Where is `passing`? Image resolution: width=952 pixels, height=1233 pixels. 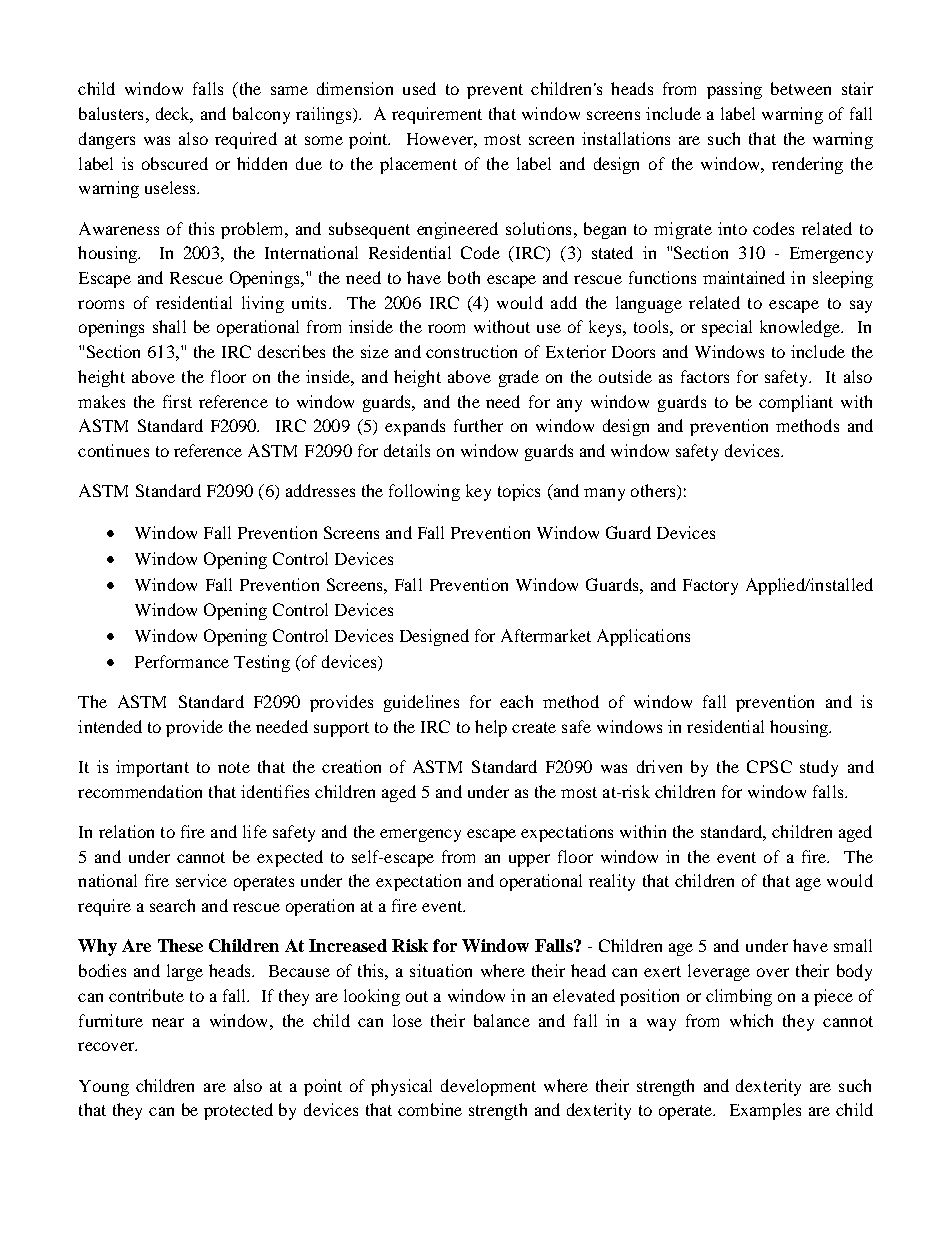
passing is located at coordinates (734, 90).
